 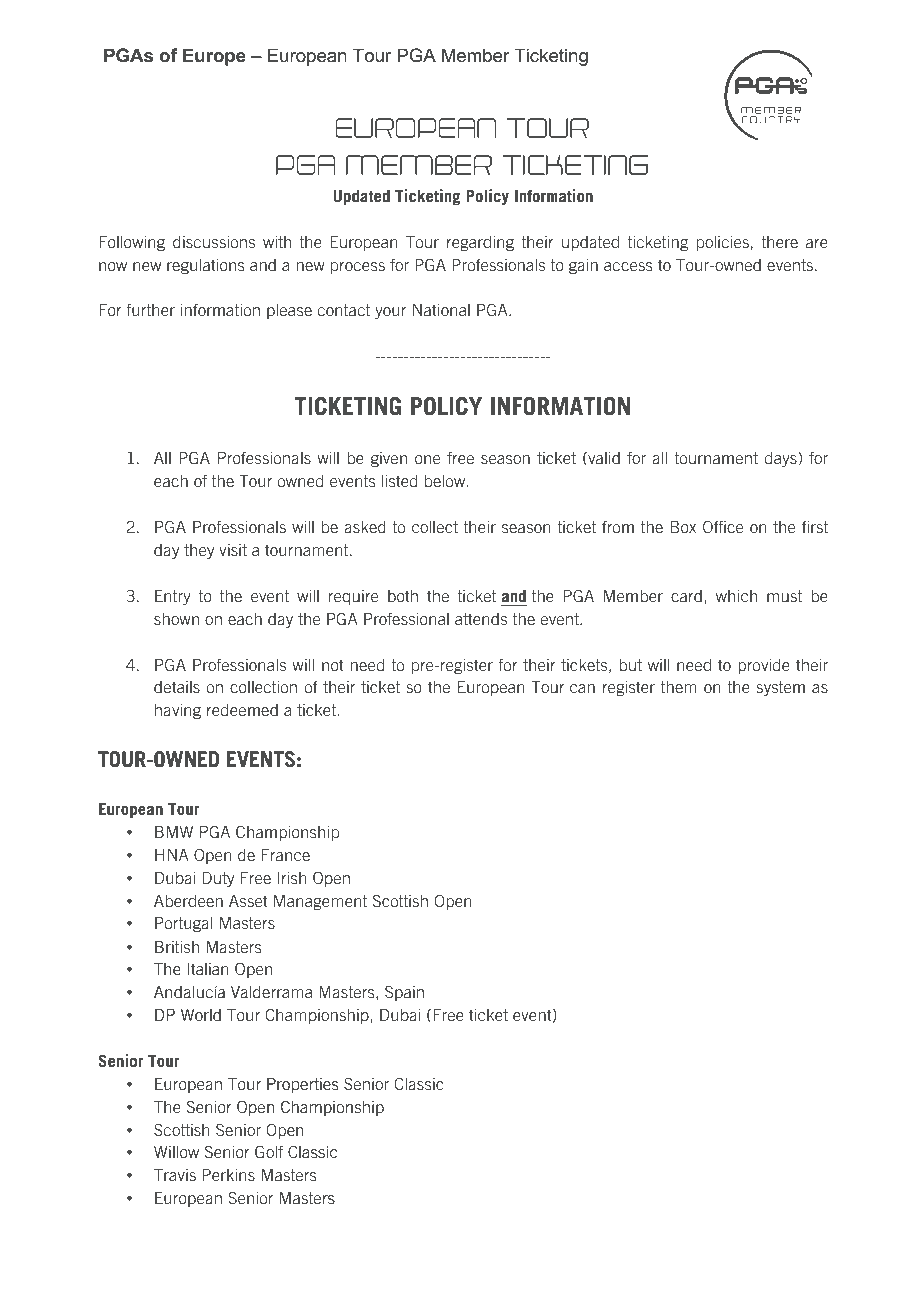 I want to click on they, so click(x=199, y=551).
